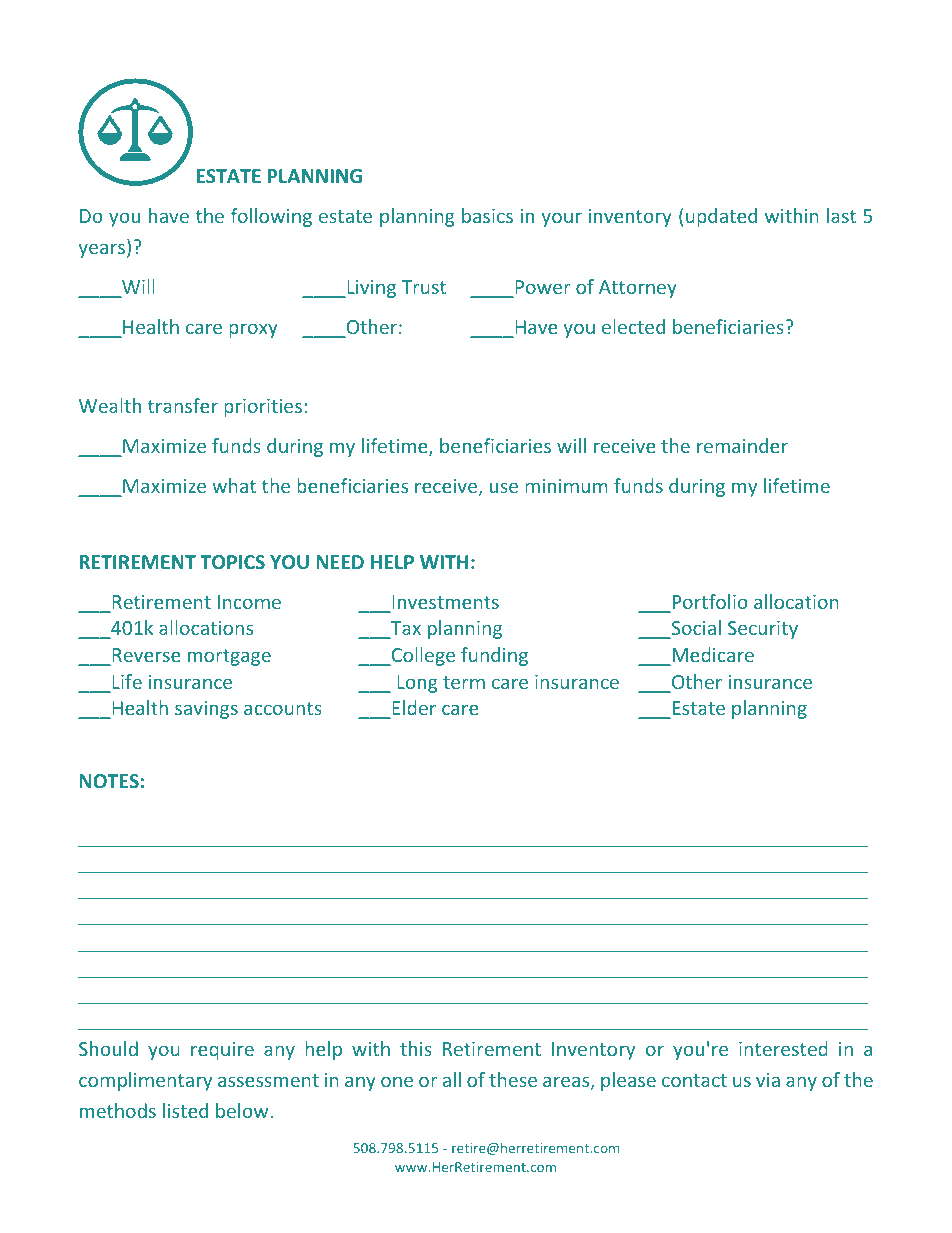  What do you see at coordinates (102, 250) in the document?
I see `years` at bounding box center [102, 250].
